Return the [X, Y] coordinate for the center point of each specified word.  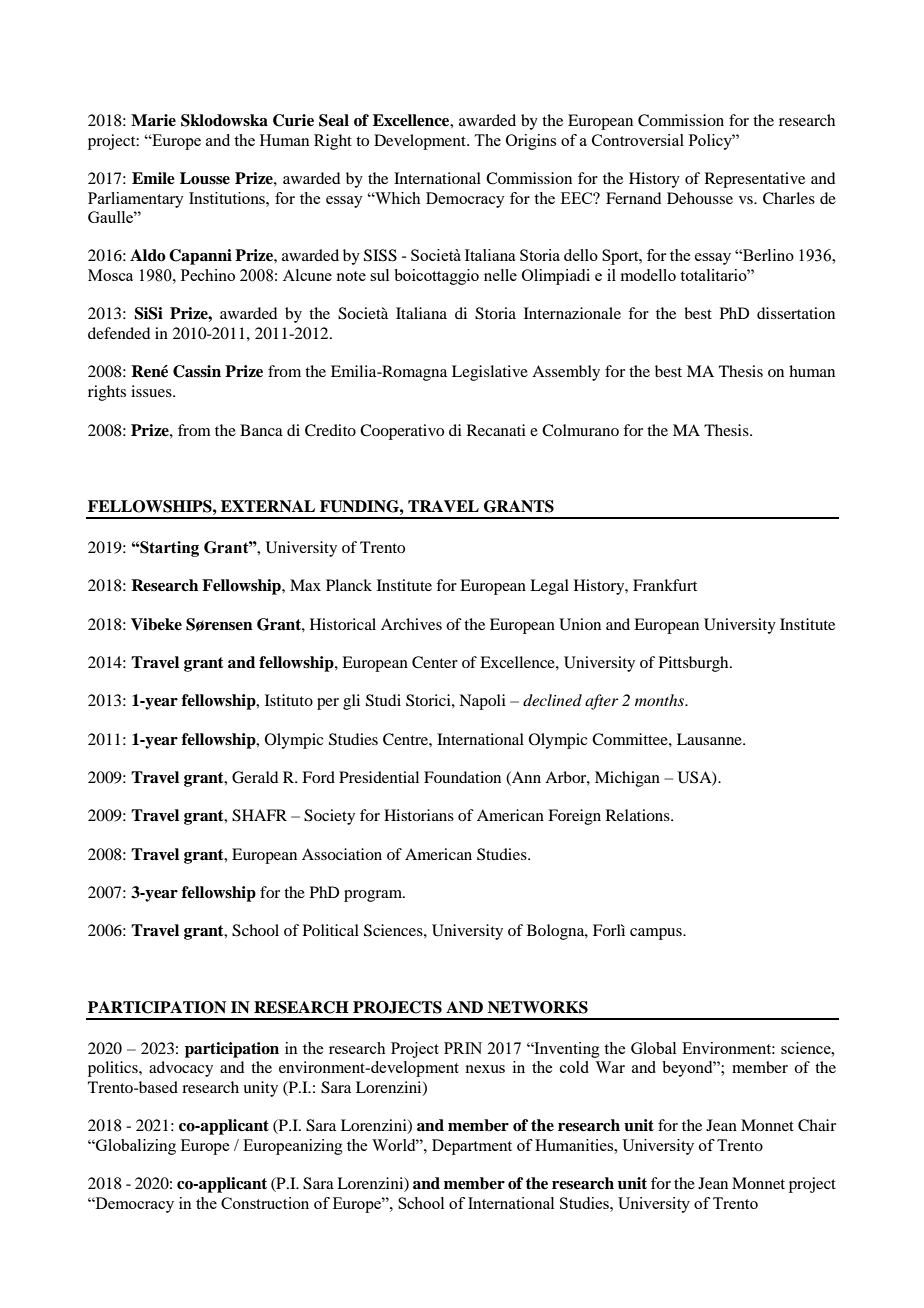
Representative [755, 180]
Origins [531, 142]
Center [435, 662]
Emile [153, 178]
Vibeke [156, 624]
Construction [265, 1203]
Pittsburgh [695, 664]
